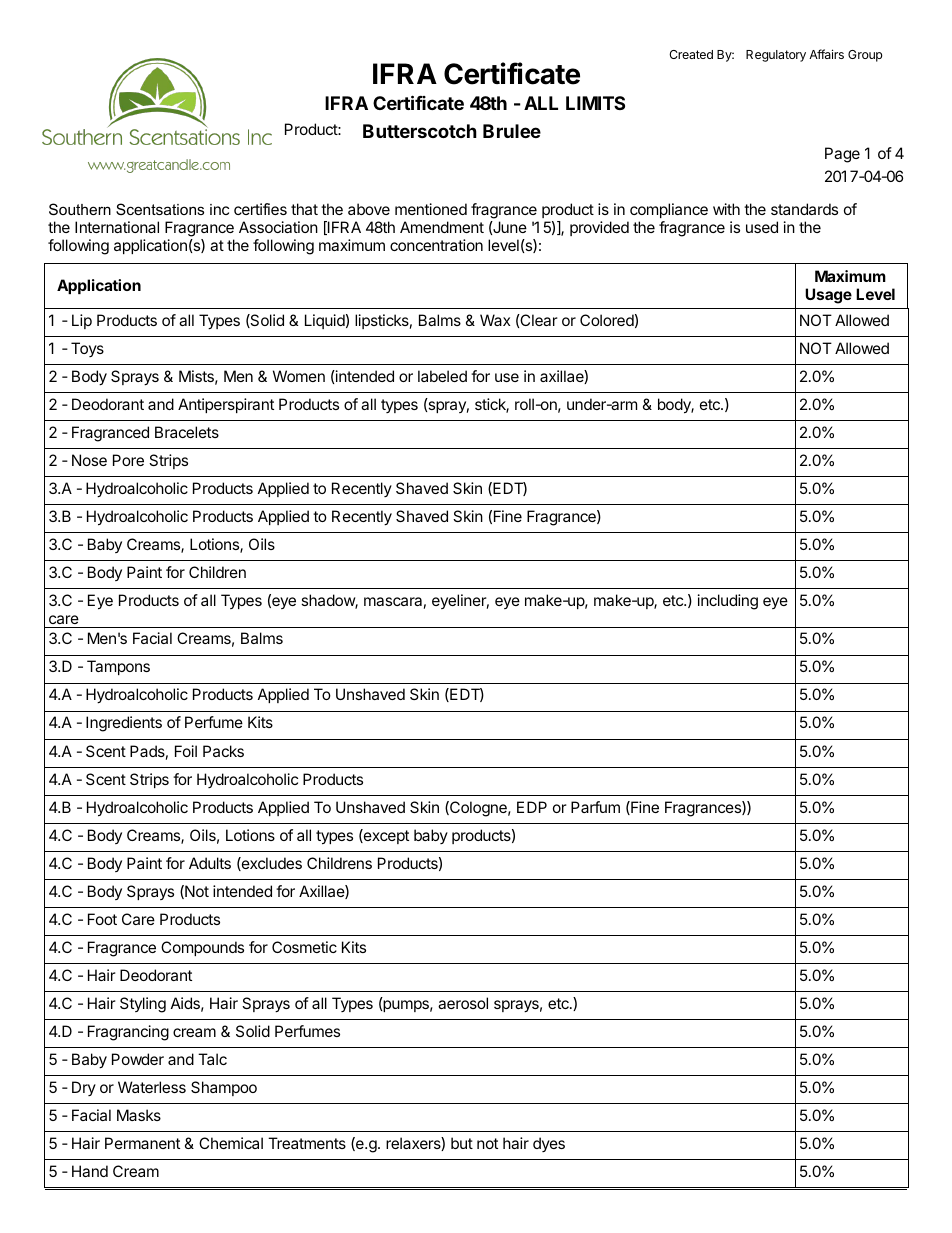 Image resolution: width=952 pixels, height=1233 pixels. I want to click on certifies, so click(260, 209).
